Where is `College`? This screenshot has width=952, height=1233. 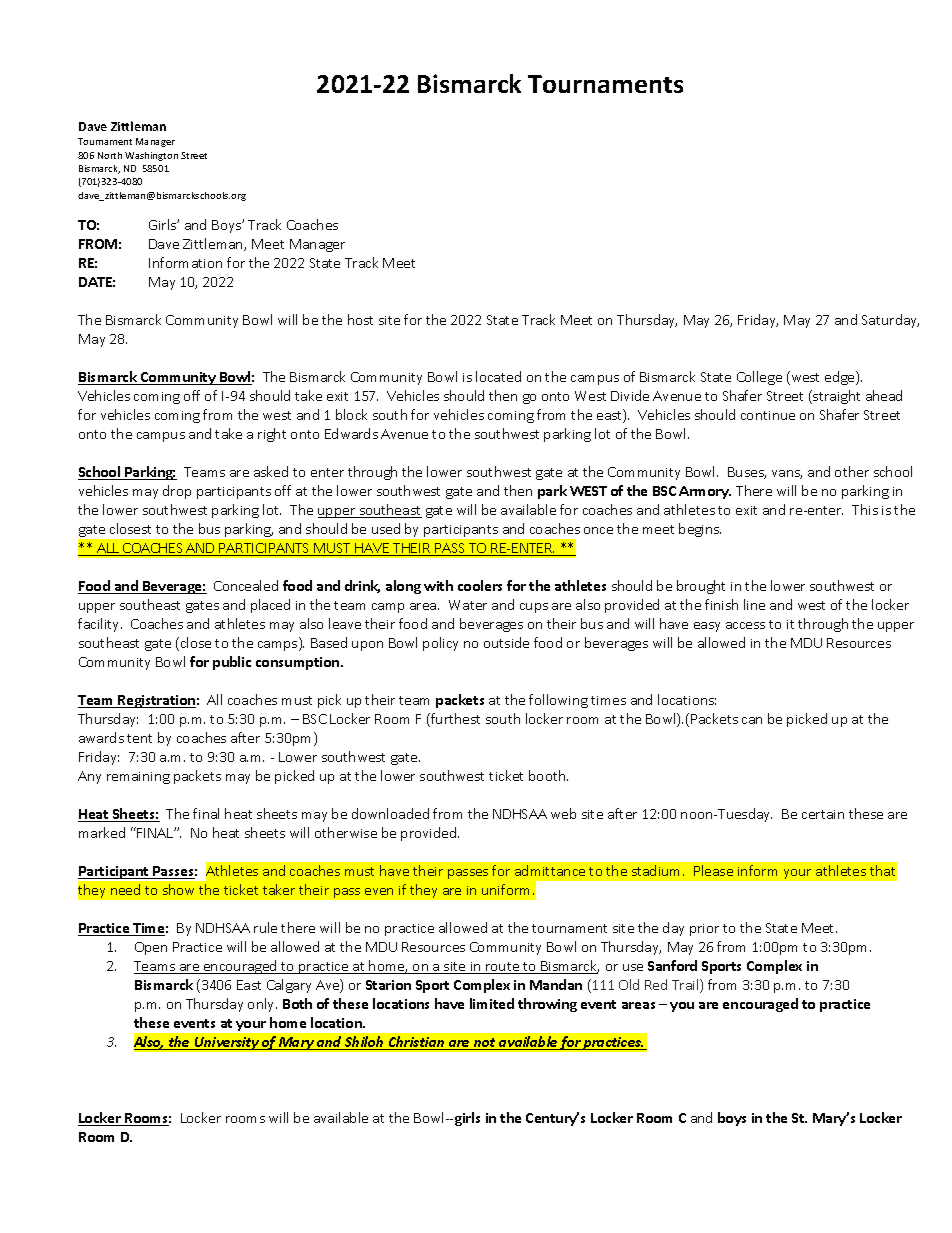
College is located at coordinates (759, 378).
